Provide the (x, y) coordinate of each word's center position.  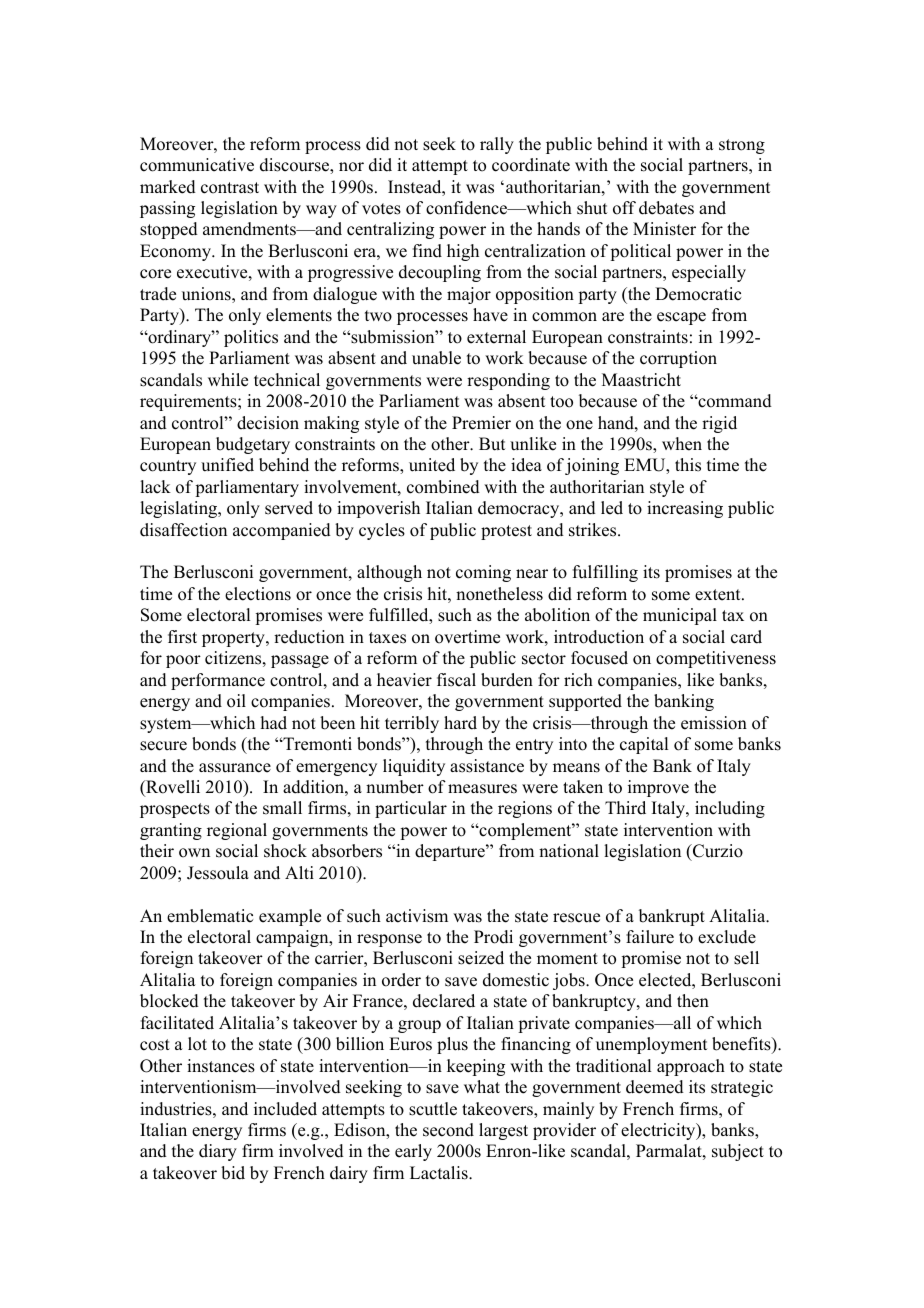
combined (443, 487)
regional (237, 831)
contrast (230, 188)
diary (218, 1152)
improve (658, 788)
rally (497, 145)
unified (227, 465)
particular (411, 809)
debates (666, 208)
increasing (685, 509)
